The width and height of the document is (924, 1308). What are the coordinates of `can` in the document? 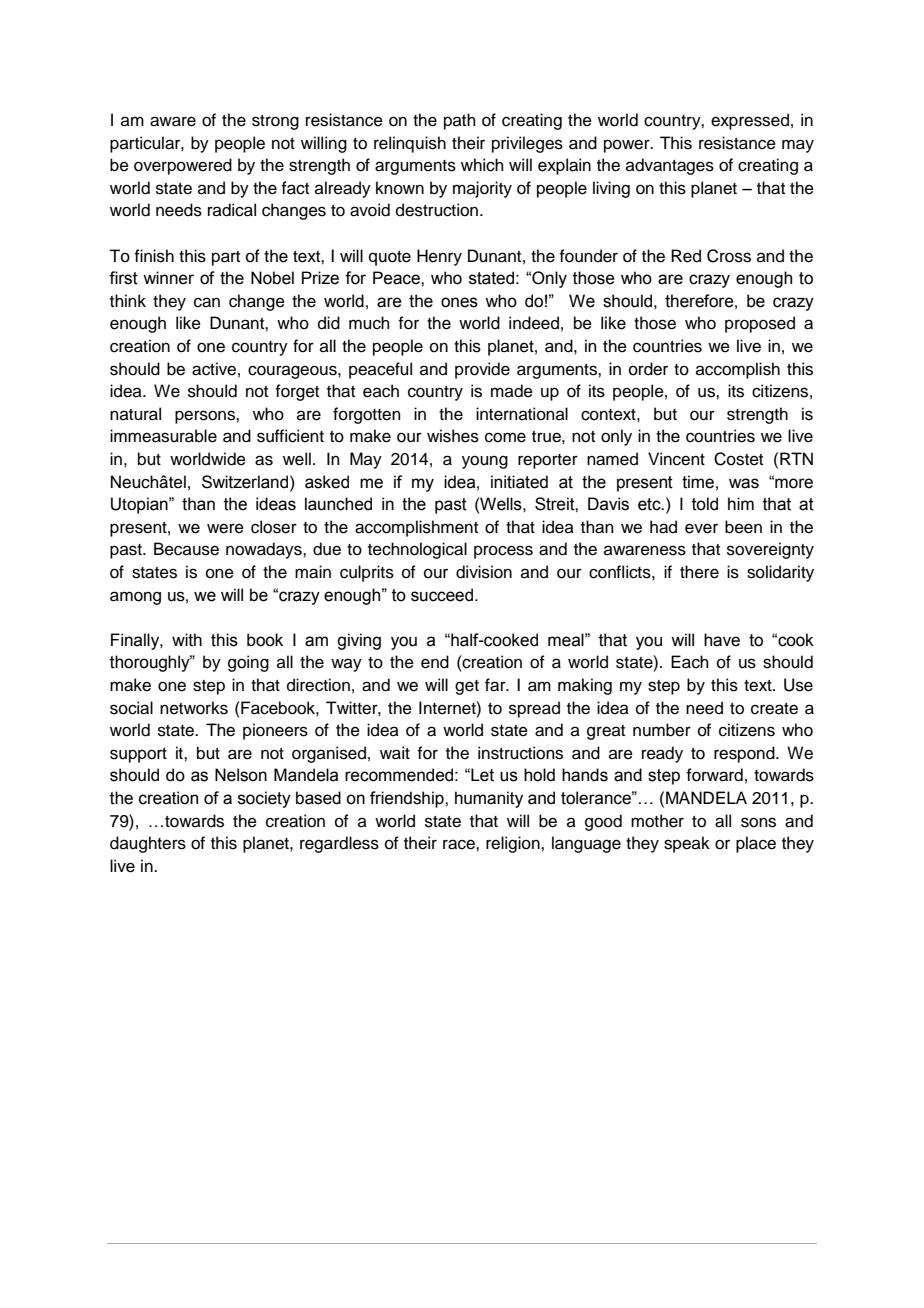 It's located at (207, 302).
